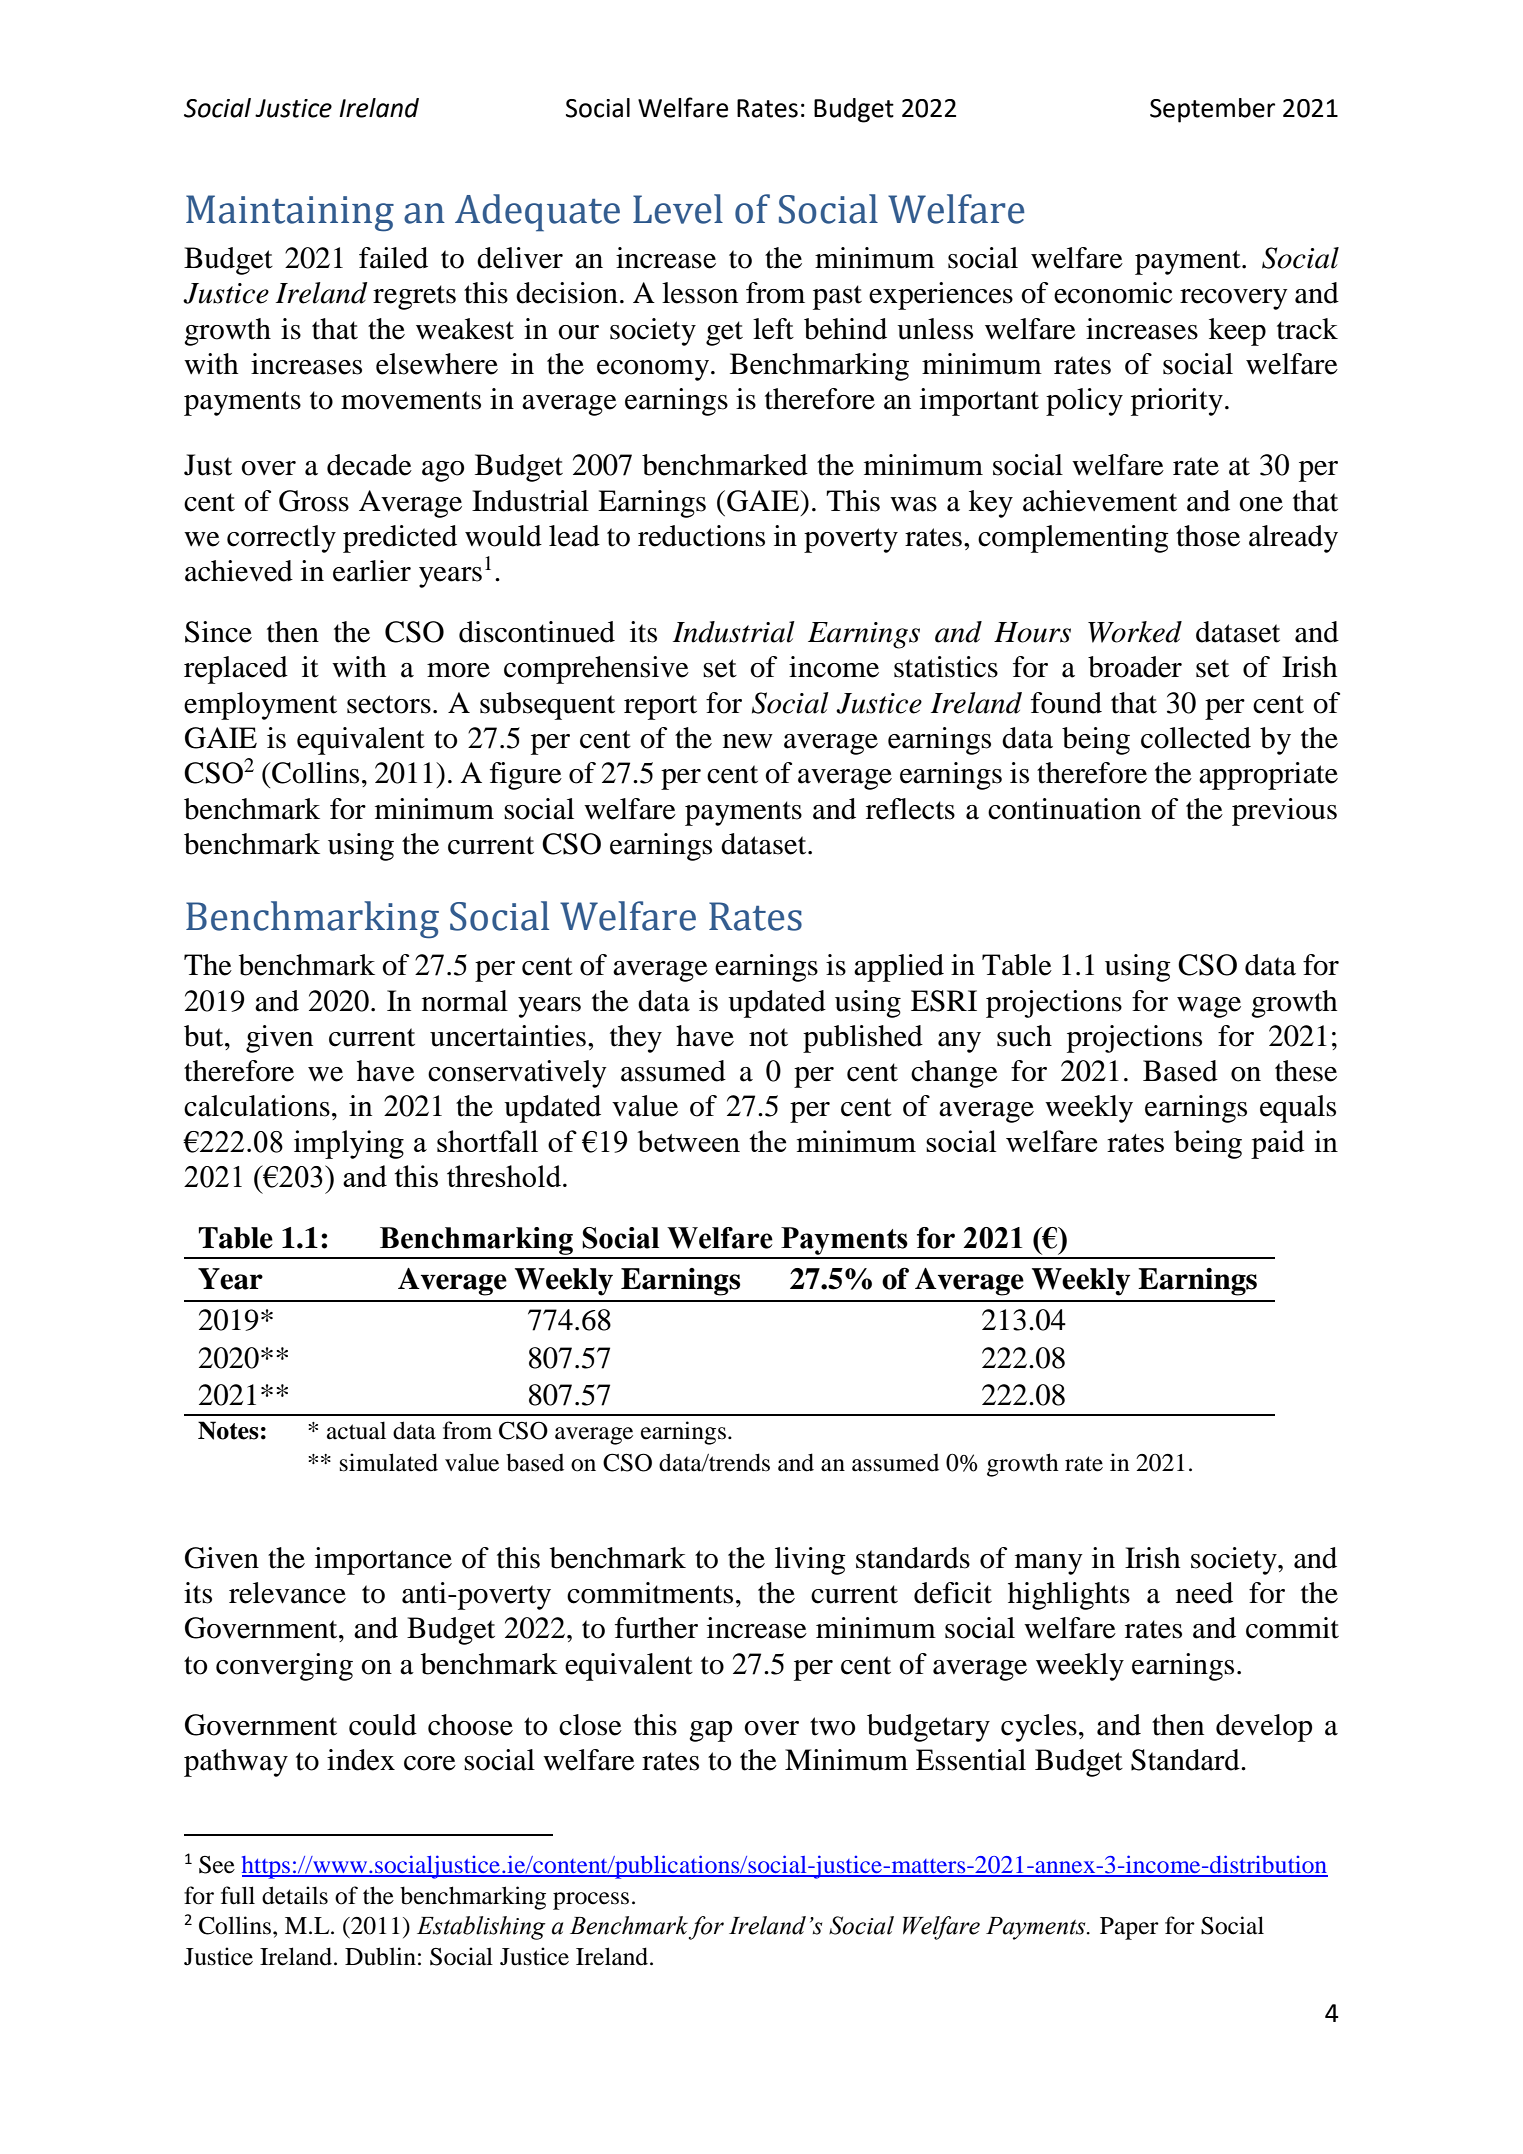 The image size is (1523, 2154). What do you see at coordinates (1208, 536) in the page?
I see `those` at bounding box center [1208, 536].
